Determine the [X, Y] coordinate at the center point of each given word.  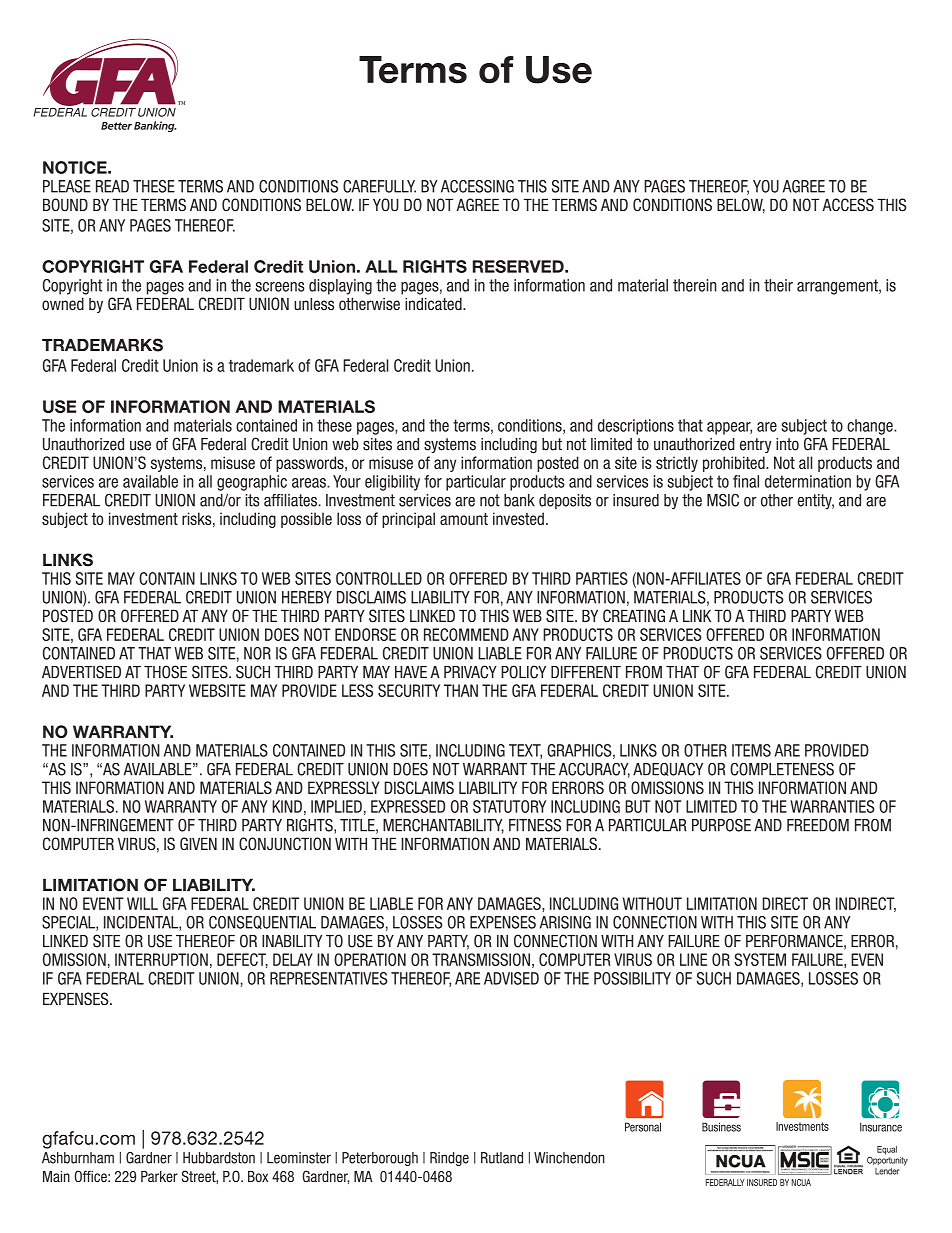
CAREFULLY [379, 186]
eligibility [392, 483]
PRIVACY [470, 672]
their [778, 285]
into [787, 444]
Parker [159, 1176]
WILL [142, 903]
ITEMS [751, 750]
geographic [252, 483]
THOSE [165, 672]
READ [112, 186]
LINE [693, 959]
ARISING [565, 922]
